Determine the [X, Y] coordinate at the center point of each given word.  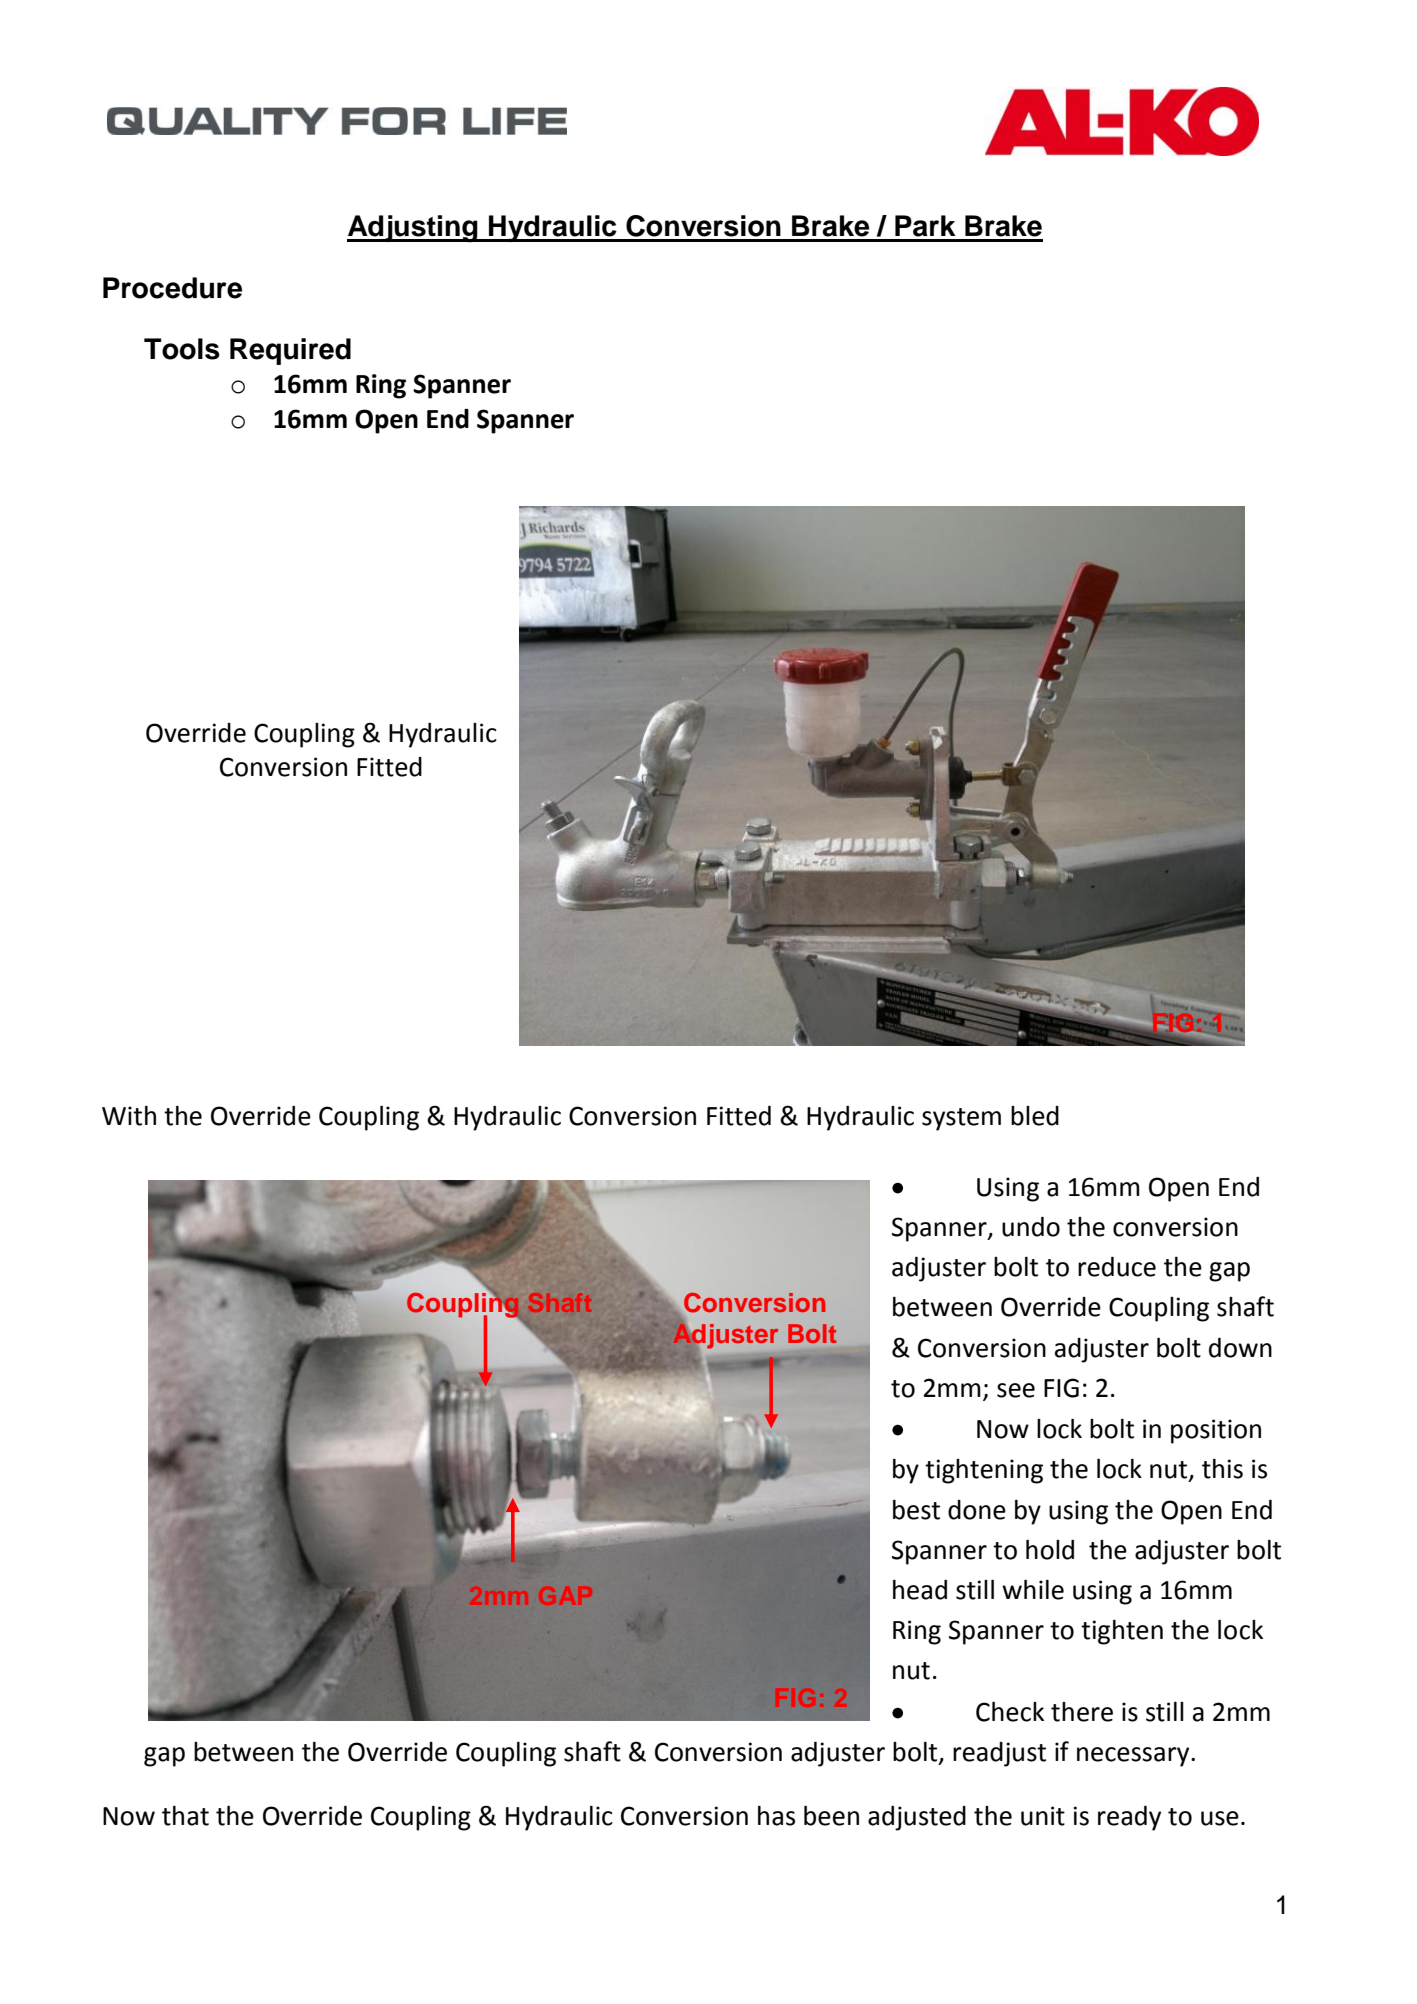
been [831, 1816]
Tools [182, 349]
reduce [1117, 1267]
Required [290, 351]
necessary [1134, 1757]
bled [1035, 1116]
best [916, 1510]
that [185, 1816]
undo [1031, 1227]
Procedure [172, 288]
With [129, 1116]
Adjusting [413, 229]
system [961, 1119]
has [776, 1816]
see [1016, 1390]
